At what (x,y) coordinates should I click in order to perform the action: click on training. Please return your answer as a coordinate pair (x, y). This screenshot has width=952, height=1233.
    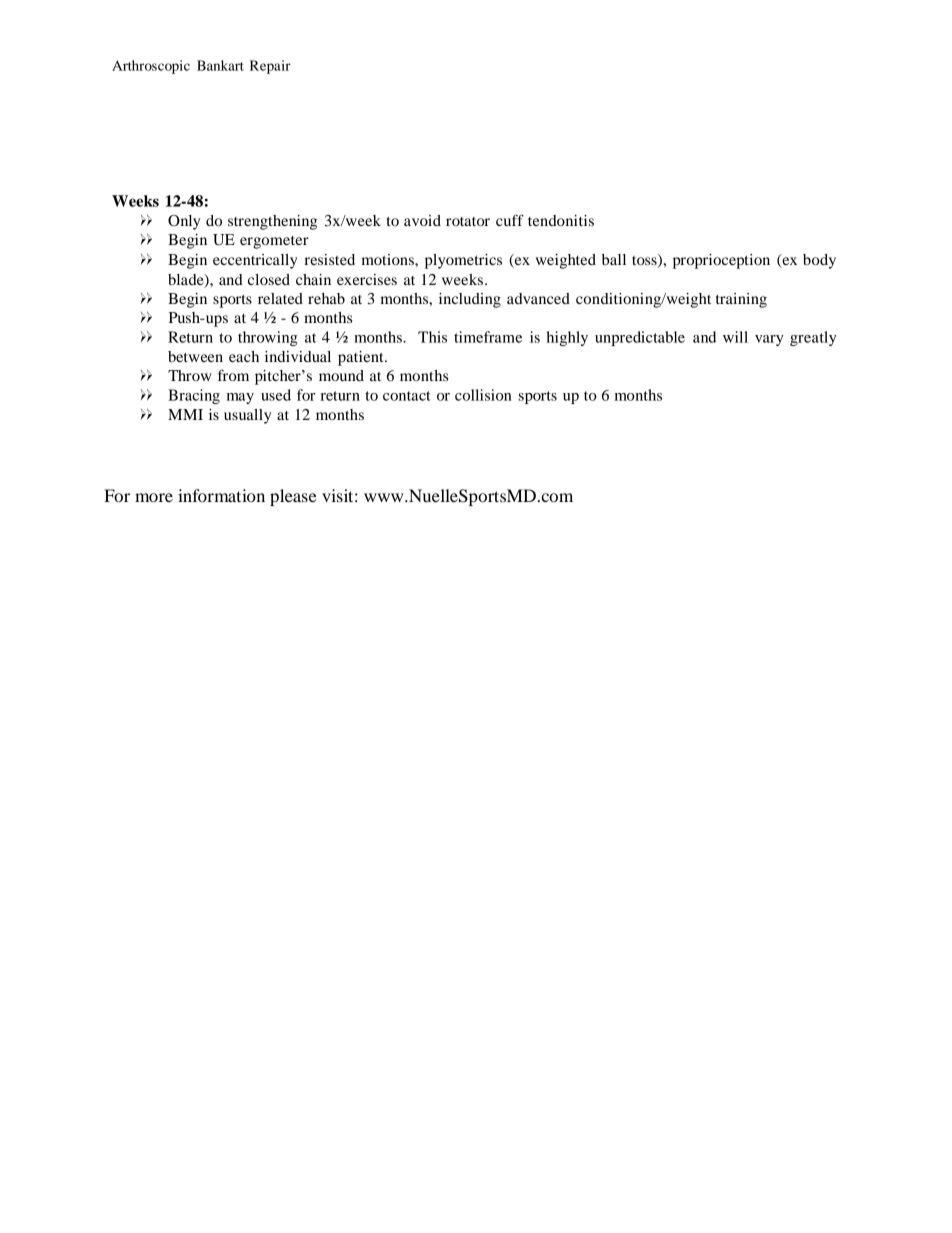
    Looking at the image, I should click on (741, 300).
